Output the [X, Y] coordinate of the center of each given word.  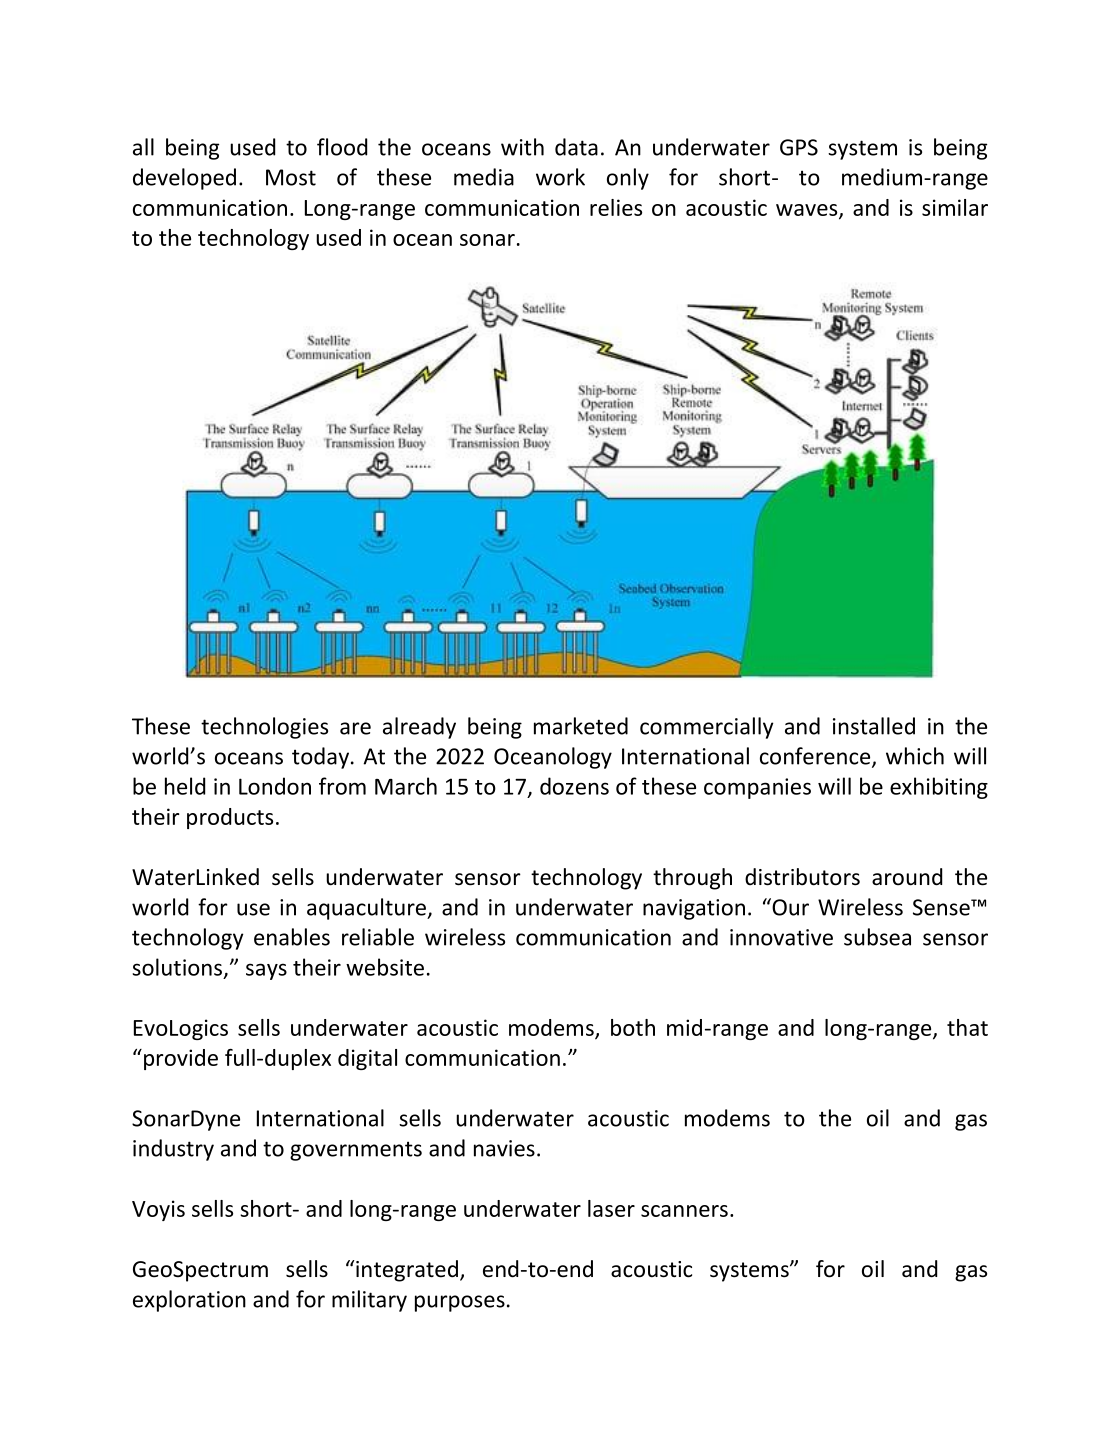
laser [611, 1208]
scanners [684, 1211]
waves [808, 211]
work [560, 177]
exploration [189, 1301]
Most [291, 177]
